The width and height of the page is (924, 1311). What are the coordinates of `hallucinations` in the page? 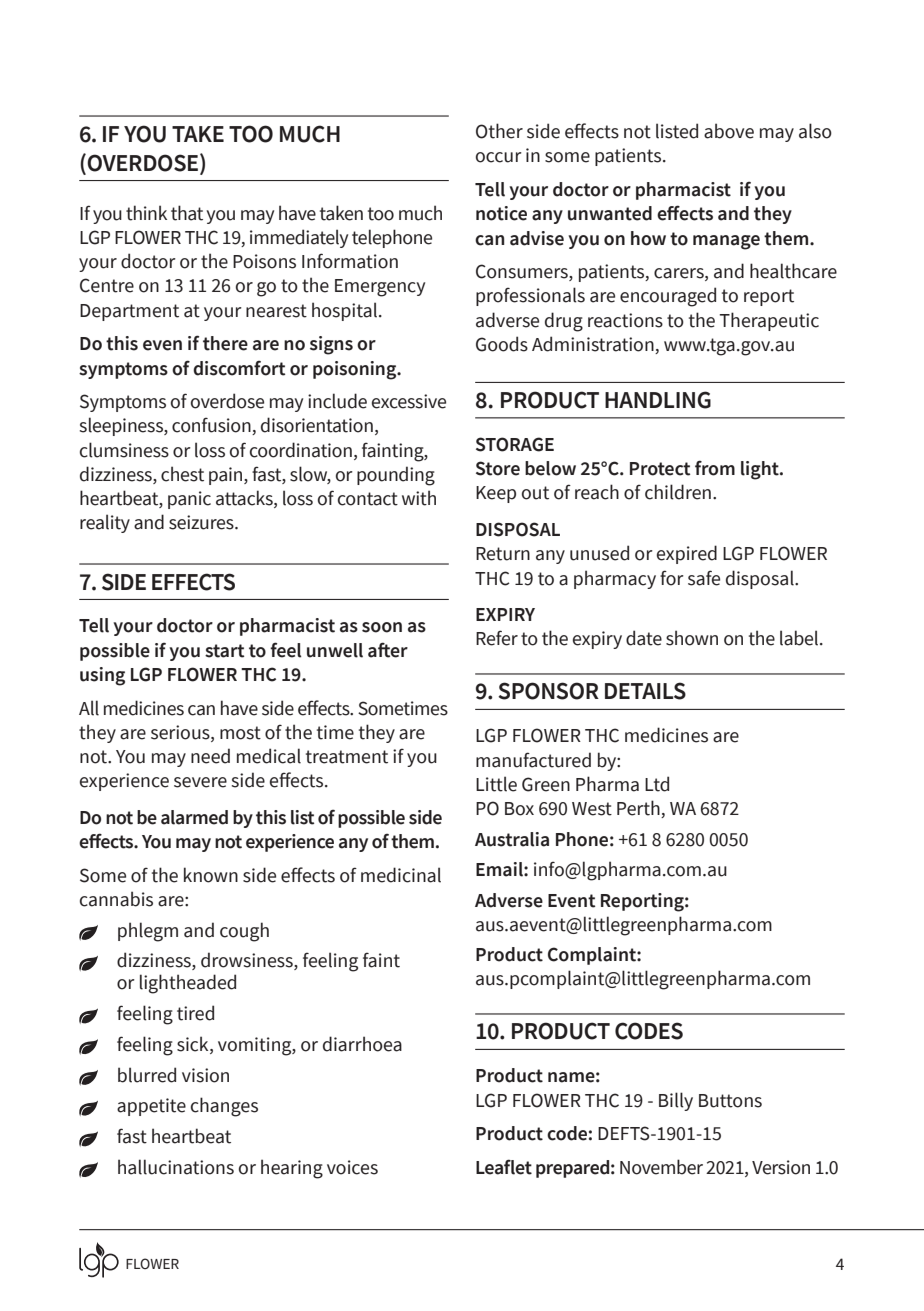 It's located at (176, 1167).
